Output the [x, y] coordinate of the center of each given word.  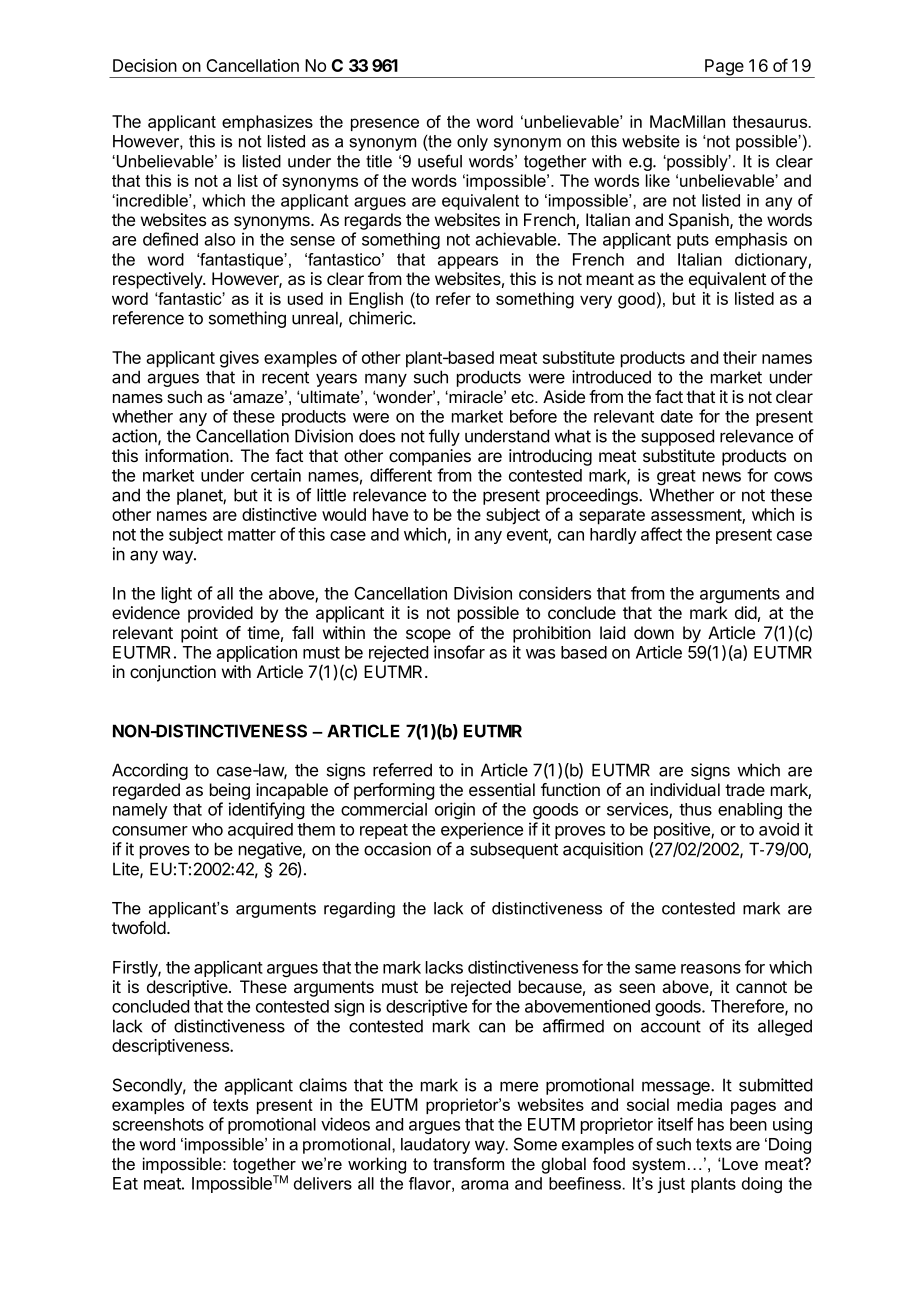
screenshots [158, 1124]
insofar [459, 652]
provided [220, 614]
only [472, 143]
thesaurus [771, 121]
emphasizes [267, 123]
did [746, 612]
